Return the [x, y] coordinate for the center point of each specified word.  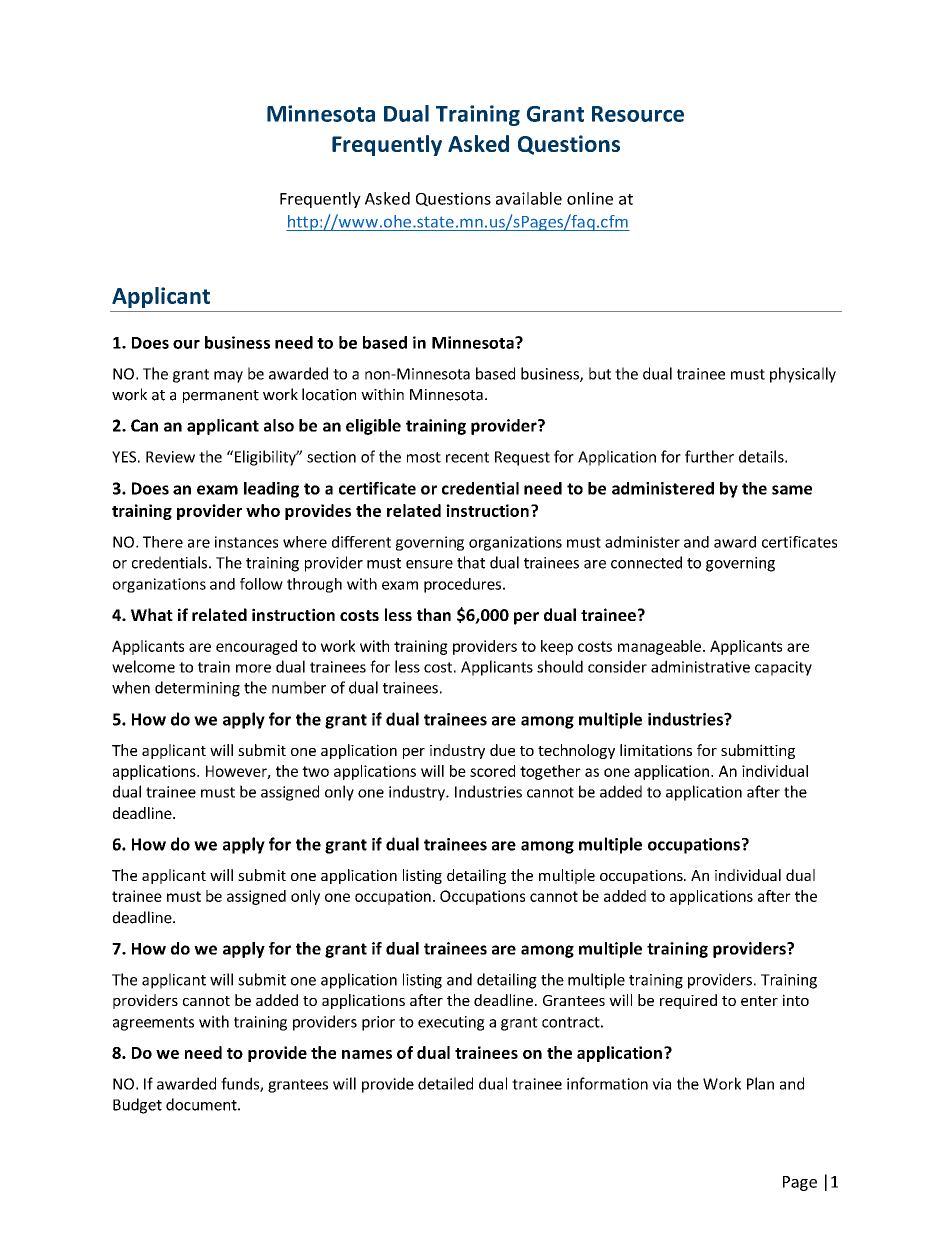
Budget [137, 1106]
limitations [656, 750]
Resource [638, 114]
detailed [445, 1083]
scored [492, 771]
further [709, 456]
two [315, 771]
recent [467, 457]
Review [170, 457]
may [228, 377]
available [529, 198]
